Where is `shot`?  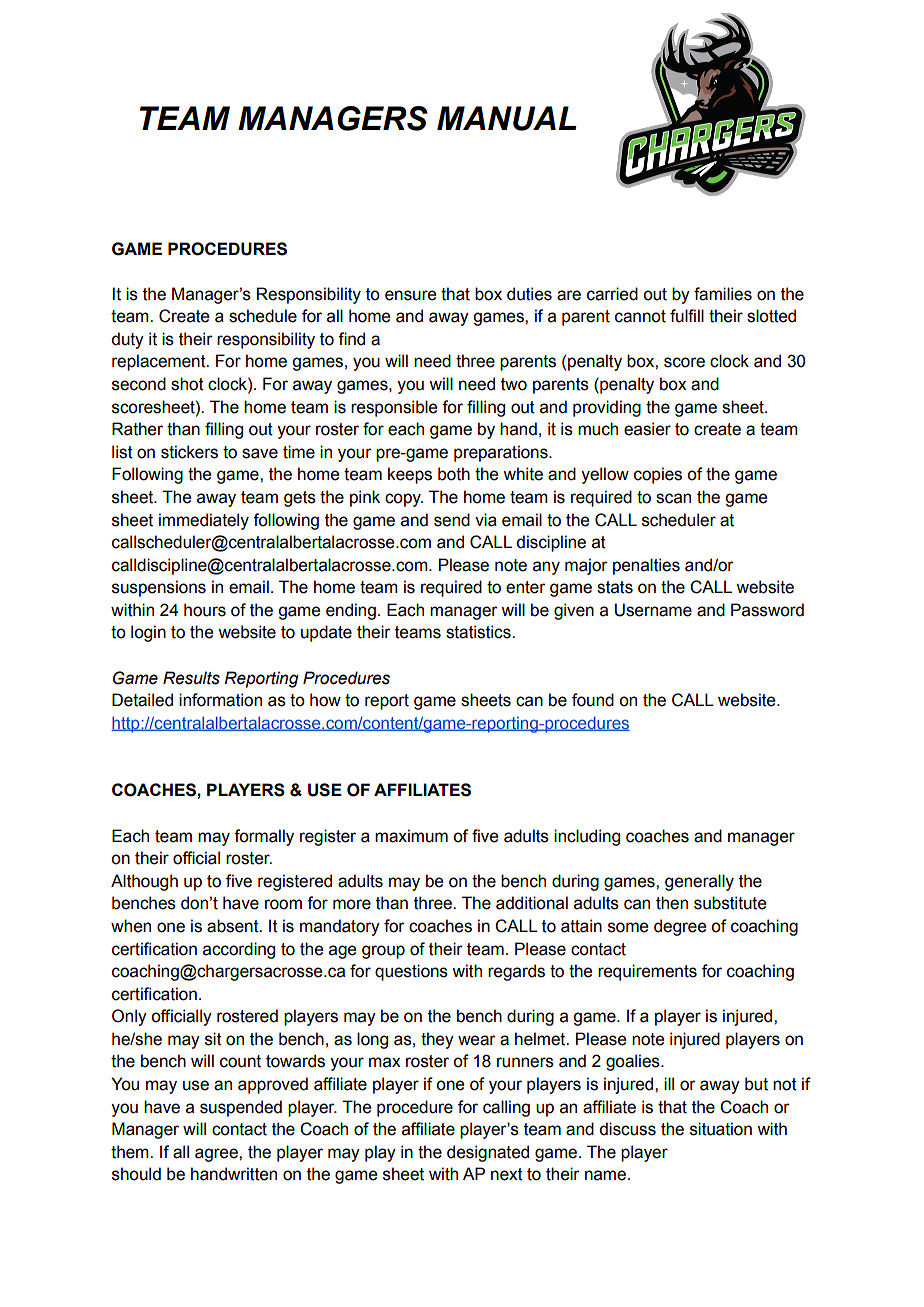 shot is located at coordinates (187, 384).
